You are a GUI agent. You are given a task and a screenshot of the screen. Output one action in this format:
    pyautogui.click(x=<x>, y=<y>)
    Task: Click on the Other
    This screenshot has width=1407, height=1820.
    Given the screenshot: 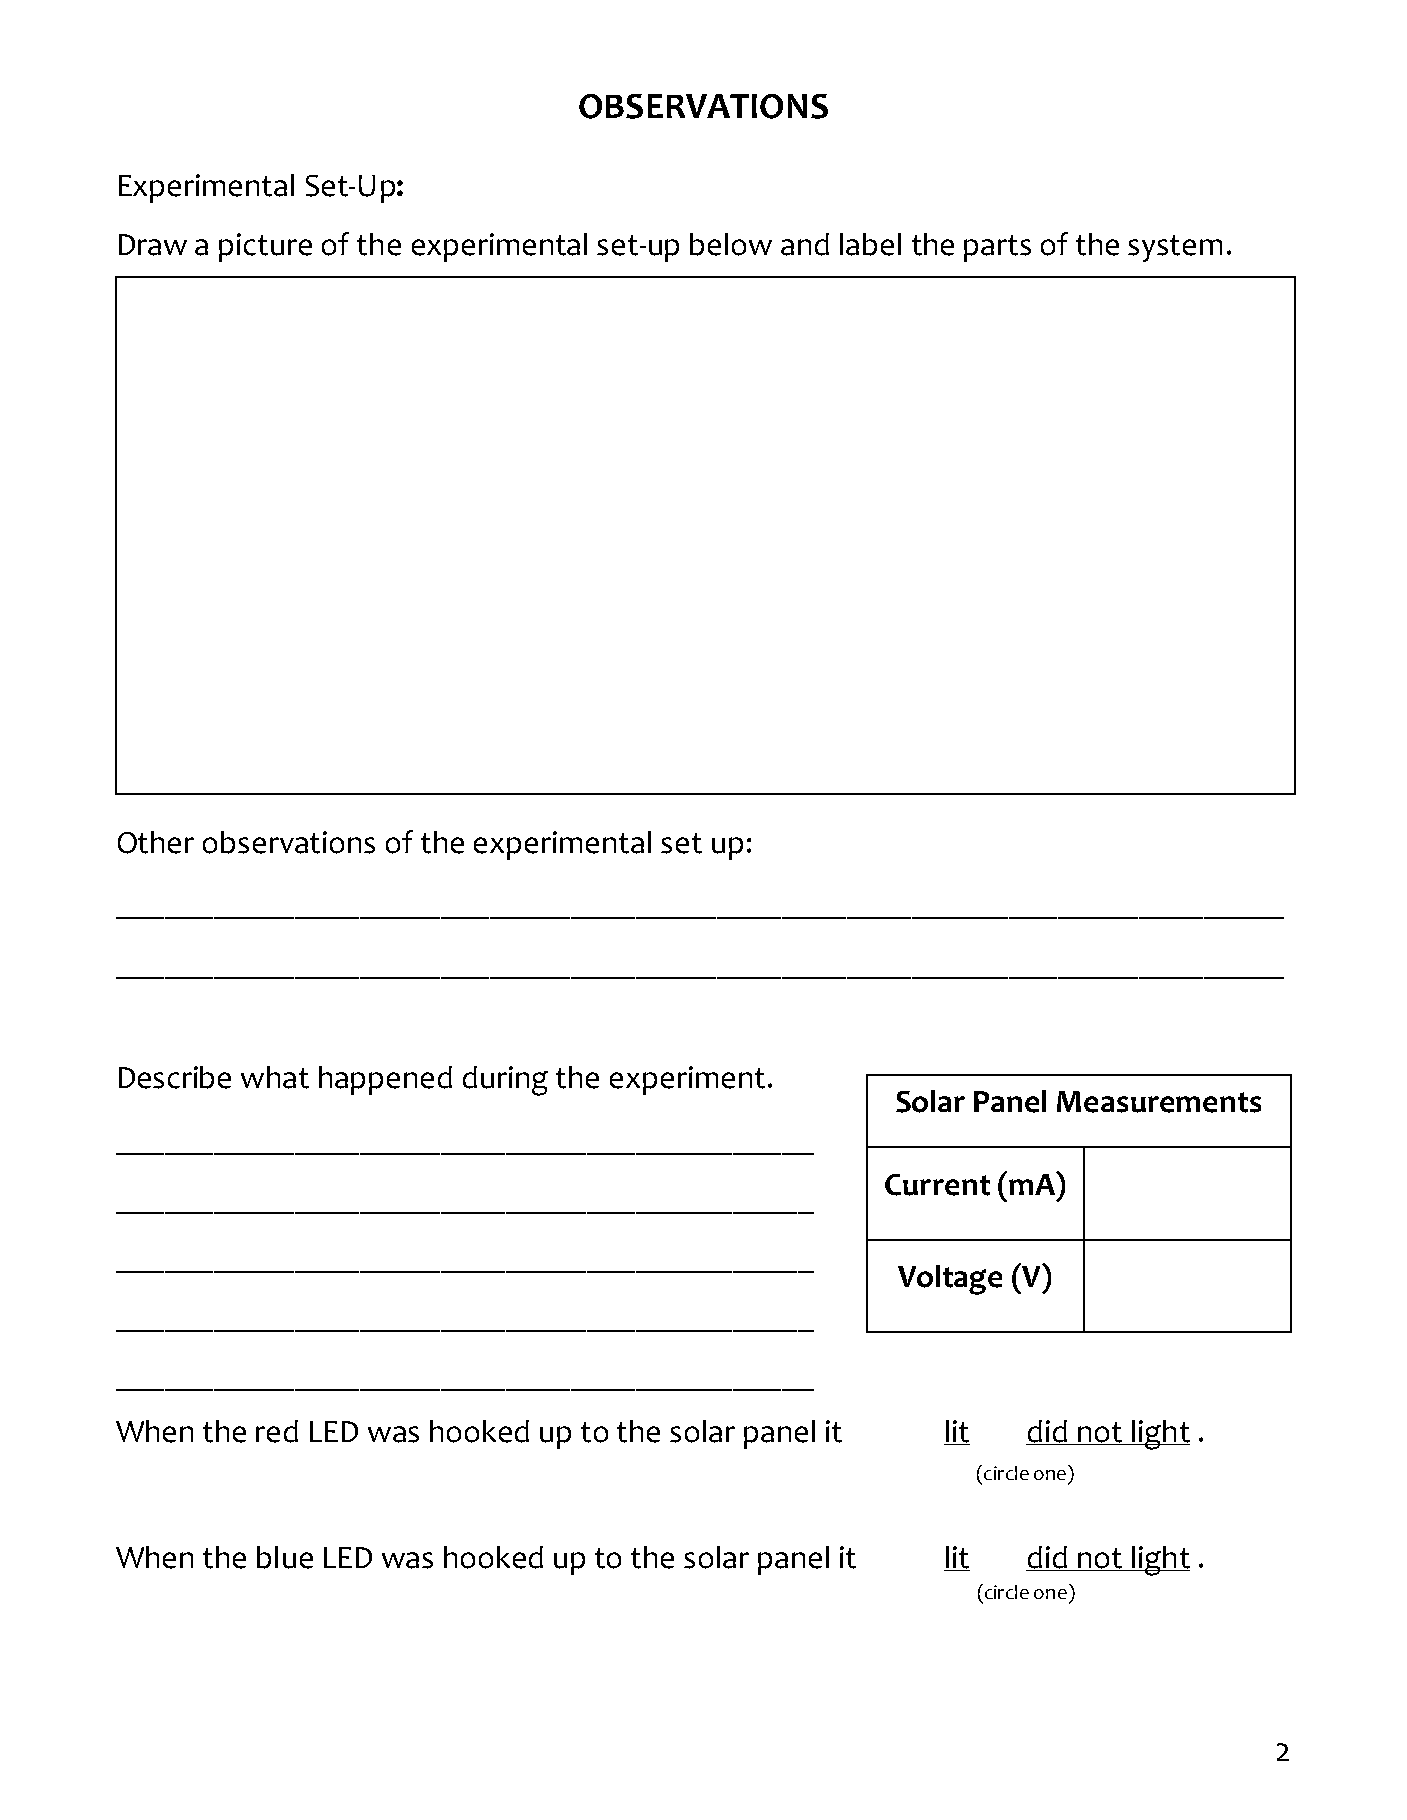 What is the action you would take?
    pyautogui.click(x=156, y=842)
